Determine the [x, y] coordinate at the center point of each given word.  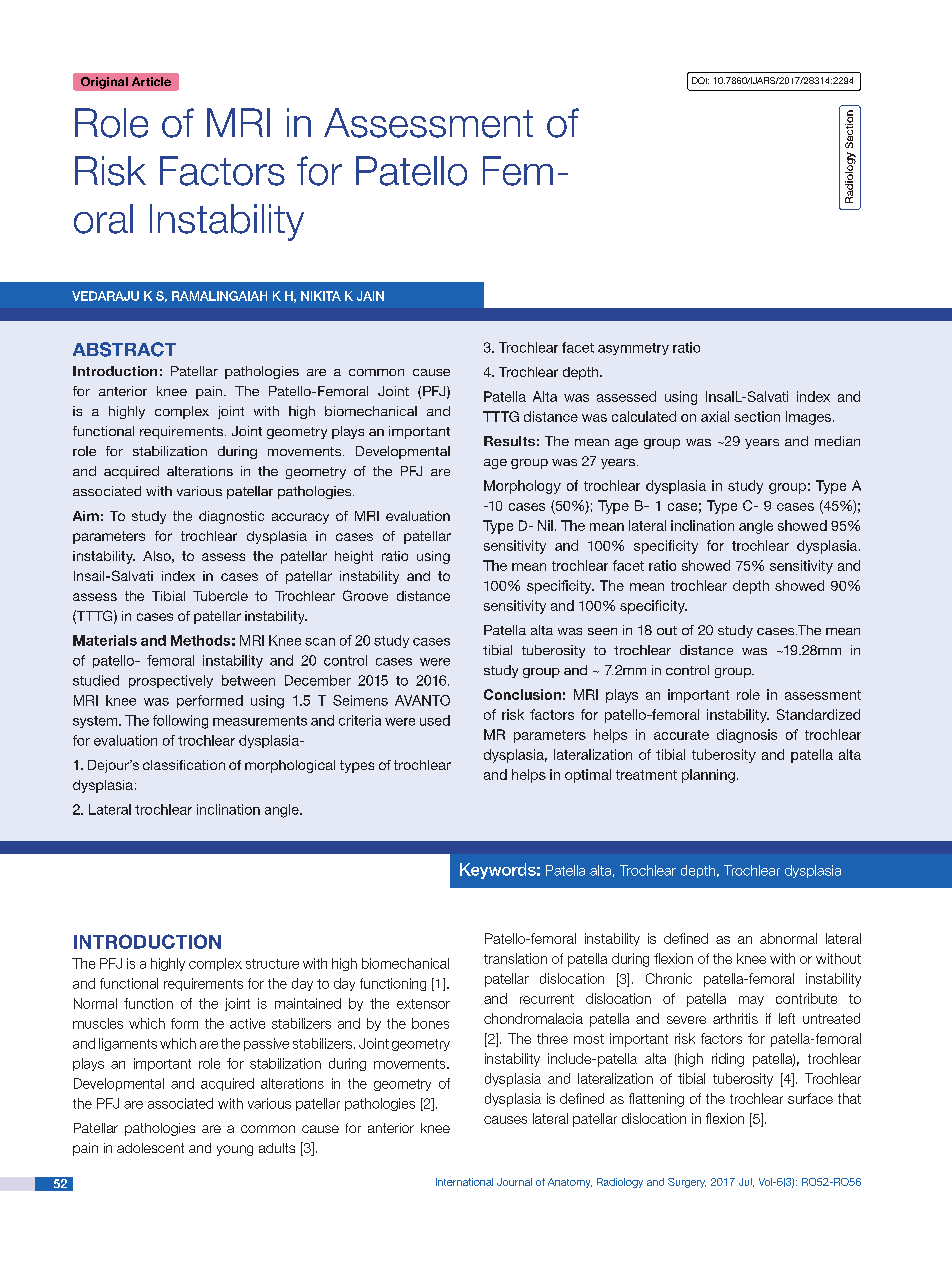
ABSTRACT [124, 349]
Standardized [818, 714]
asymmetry [633, 349]
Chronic [669, 978]
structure [272, 964]
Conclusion [522, 694]
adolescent [150, 1148]
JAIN [370, 296]
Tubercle [220, 596]
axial [715, 416]
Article [151, 81]
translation [515, 958]
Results [509, 441]
